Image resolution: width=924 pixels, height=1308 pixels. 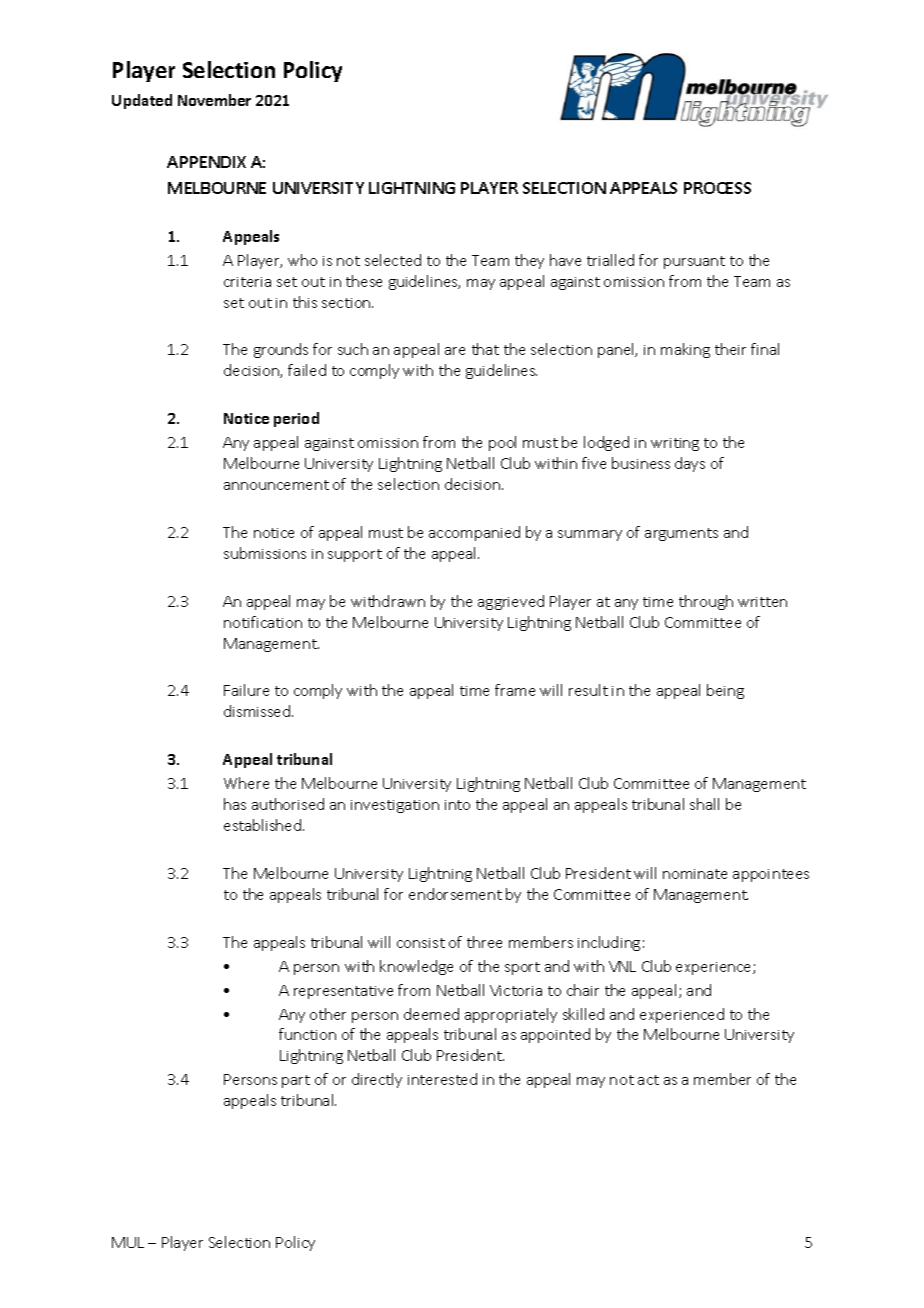 What do you see at coordinates (725, 691) in the screenshot?
I see `being` at bounding box center [725, 691].
